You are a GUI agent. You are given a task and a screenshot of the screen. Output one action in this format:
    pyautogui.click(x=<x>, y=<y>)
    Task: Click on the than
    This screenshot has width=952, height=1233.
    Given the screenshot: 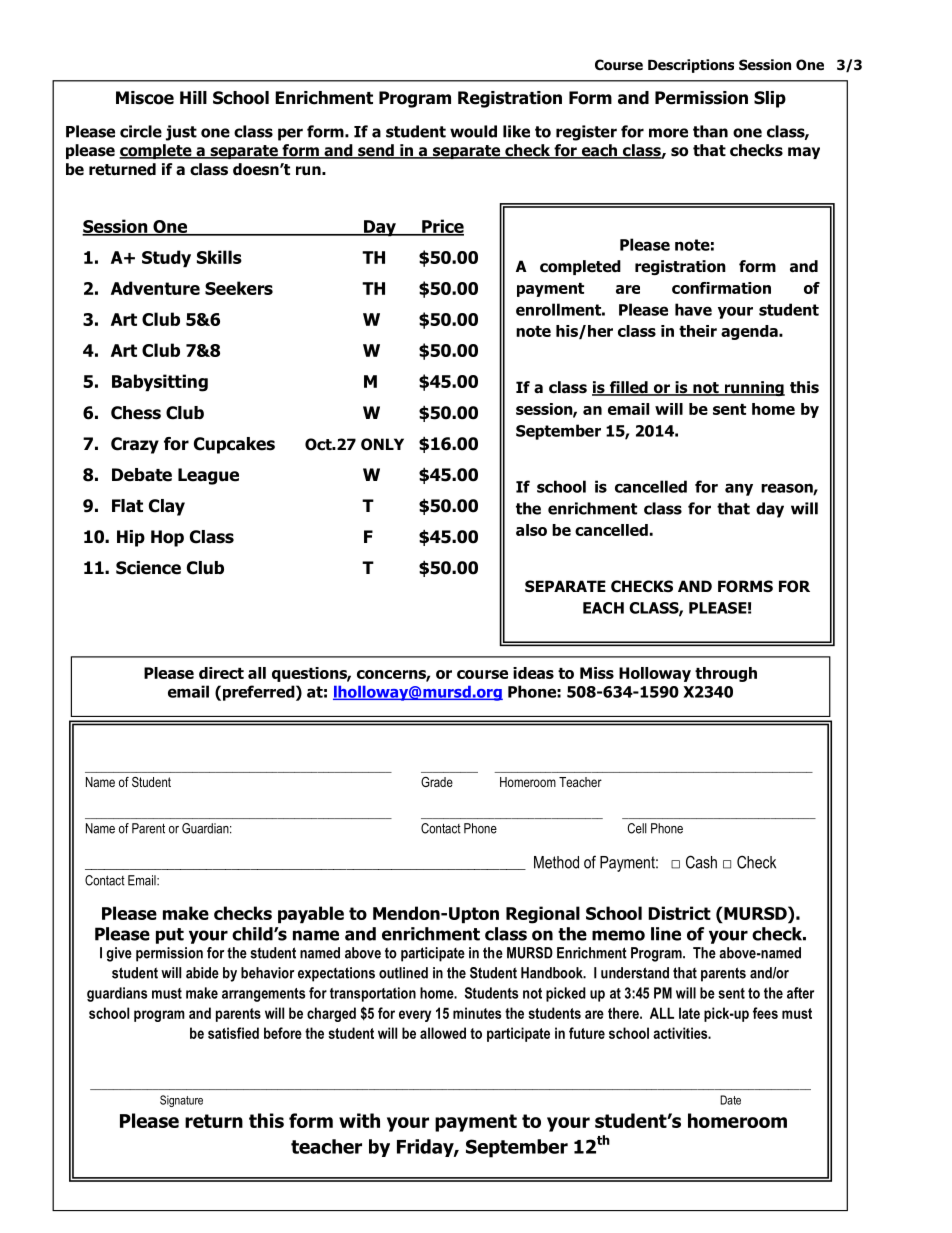 What is the action you would take?
    pyautogui.click(x=710, y=131)
